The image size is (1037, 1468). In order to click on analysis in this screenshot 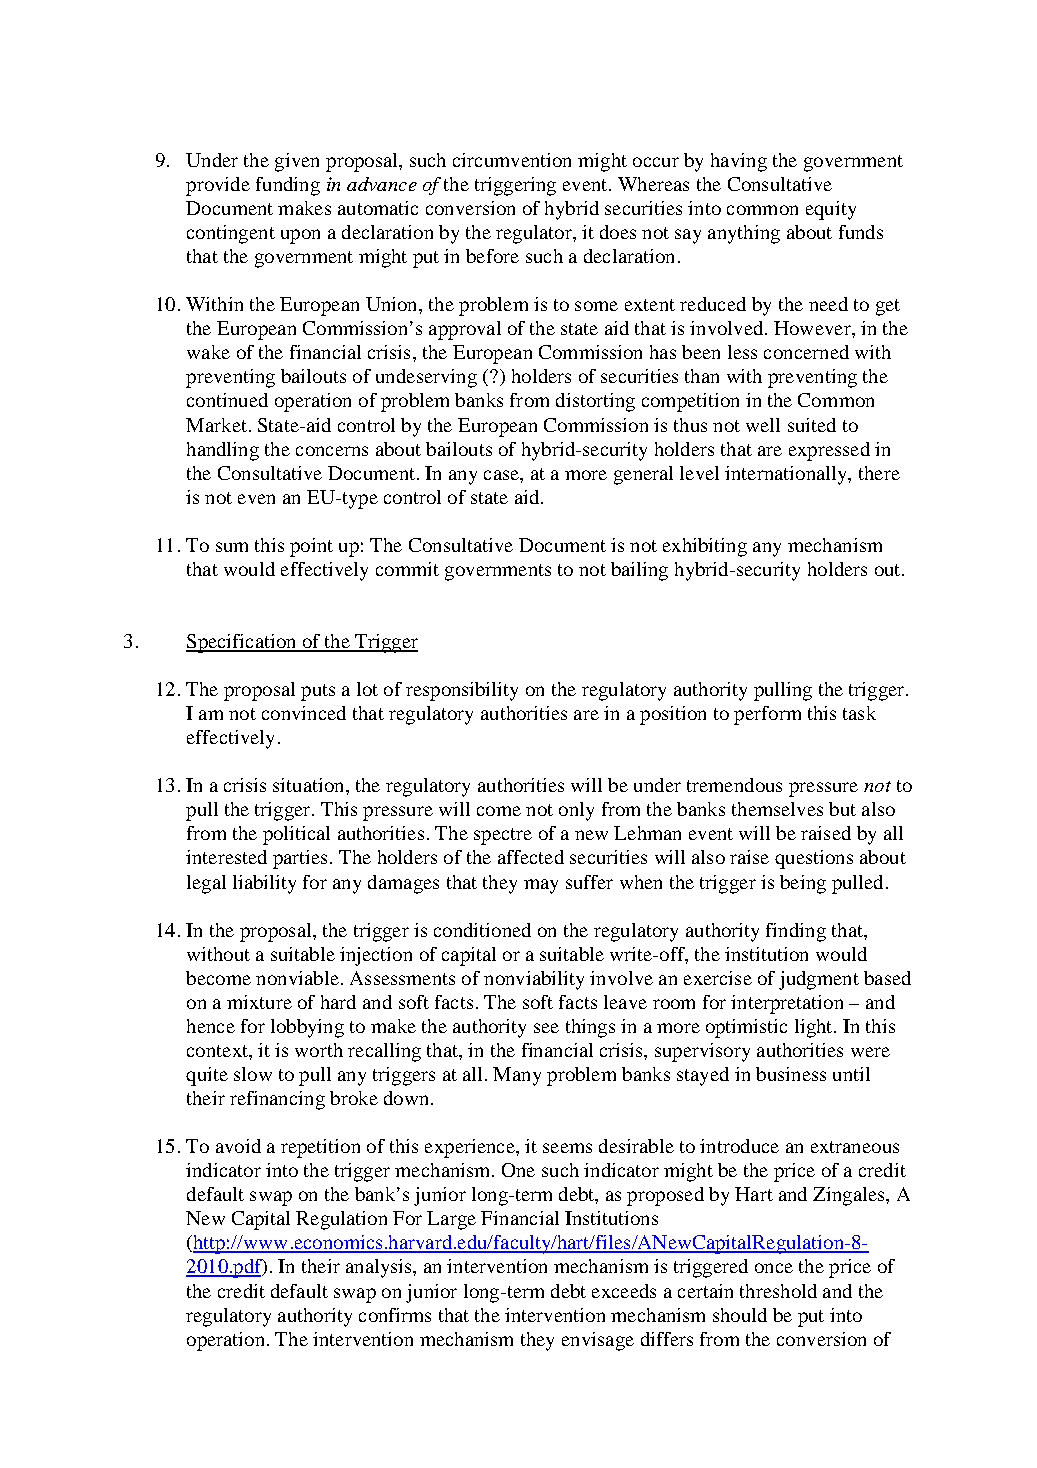, I will do `click(380, 1268)`.
